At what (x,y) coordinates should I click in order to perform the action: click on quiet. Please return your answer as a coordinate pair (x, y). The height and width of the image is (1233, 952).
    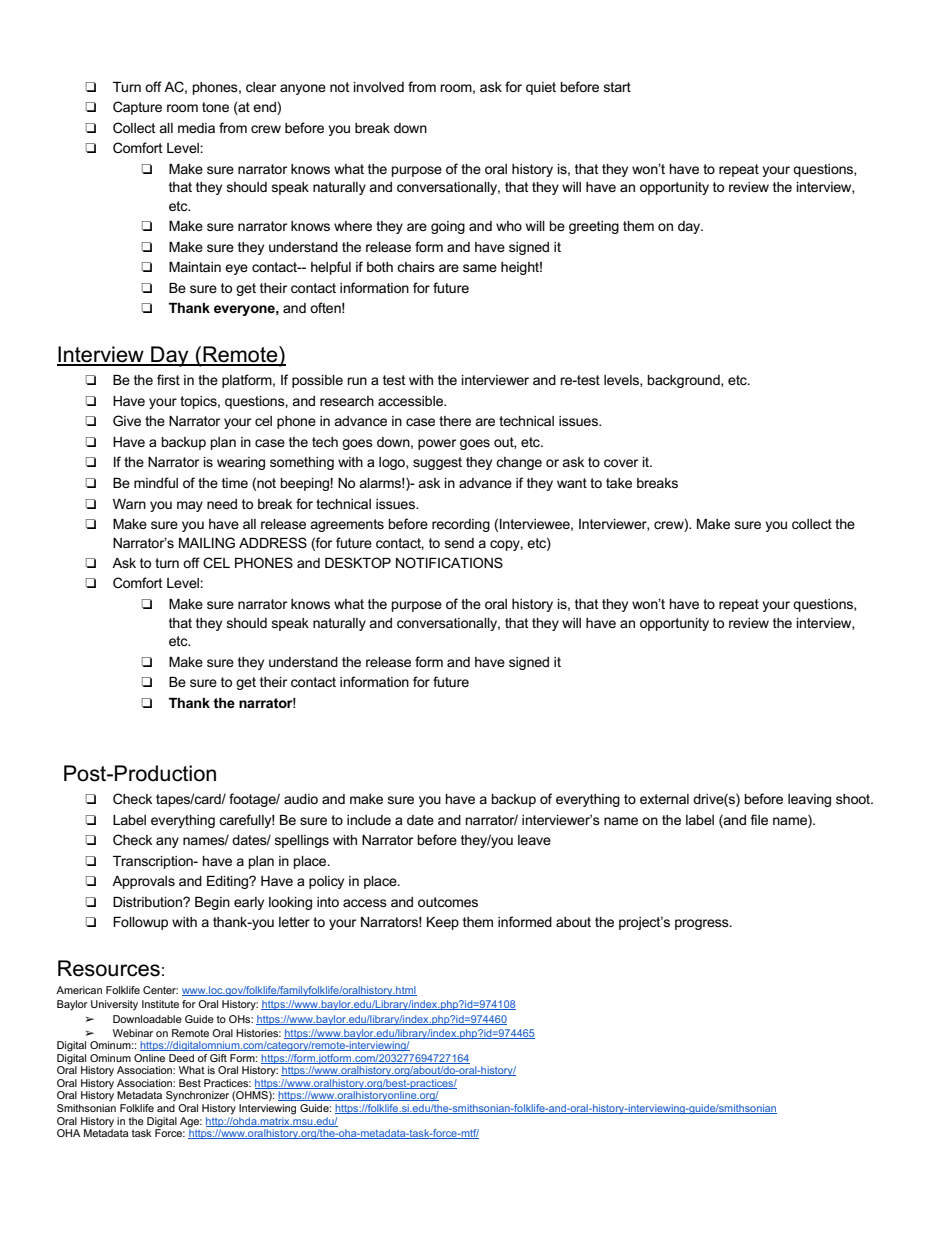
    Looking at the image, I should click on (541, 88).
